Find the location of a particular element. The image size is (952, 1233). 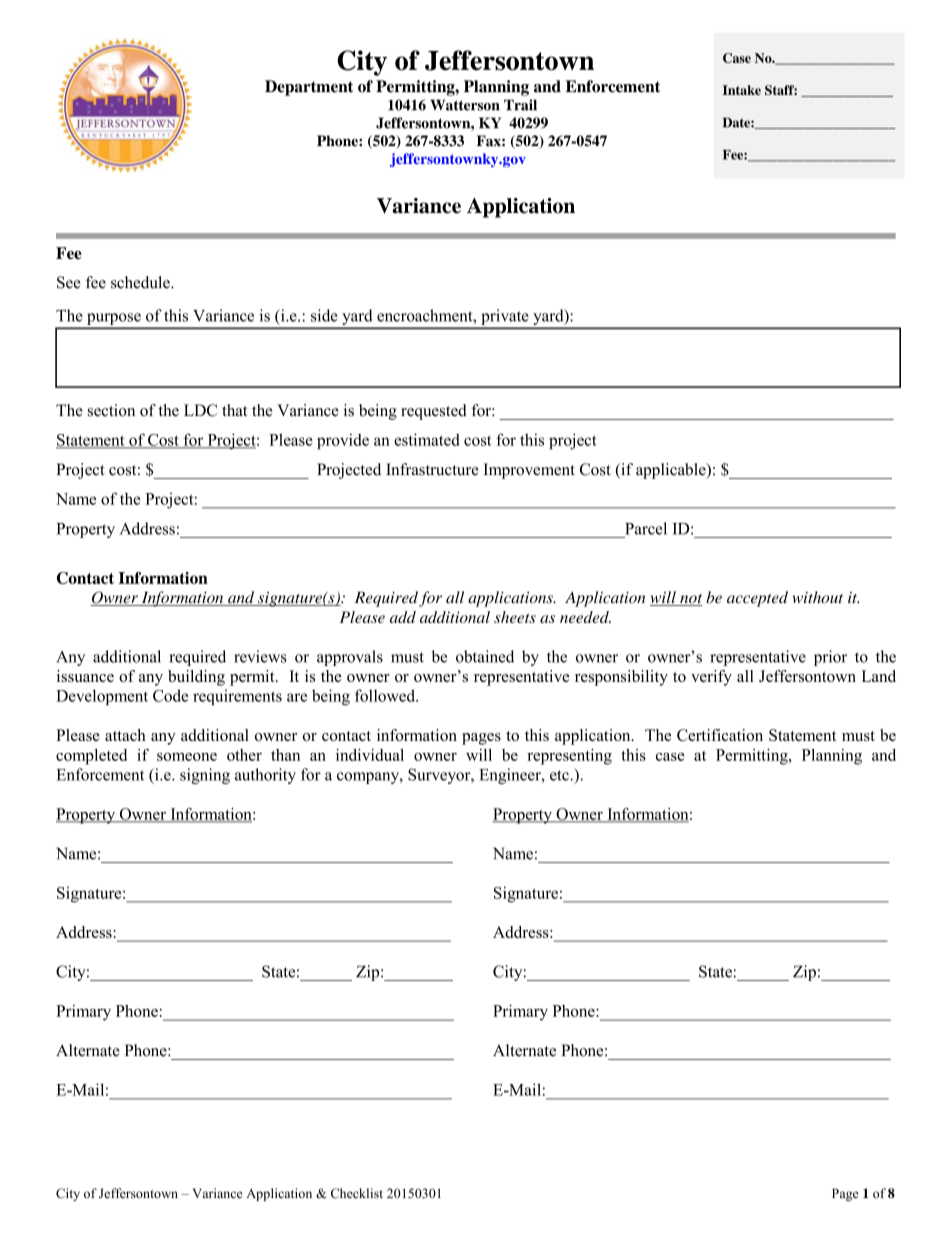

obtained is located at coordinates (485, 656).
